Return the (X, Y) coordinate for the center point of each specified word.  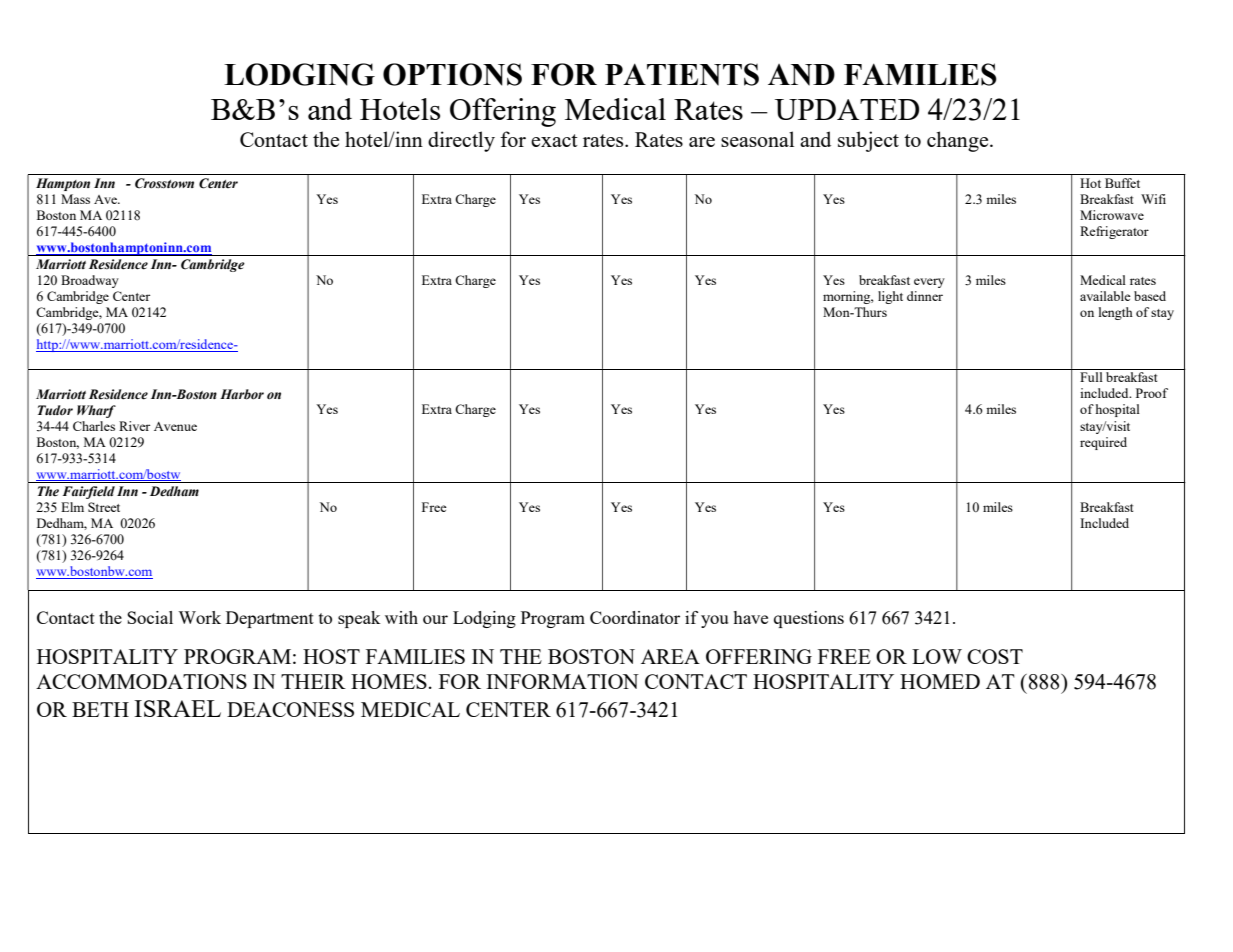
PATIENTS (682, 74)
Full (1091, 377)
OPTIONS (452, 74)
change (959, 141)
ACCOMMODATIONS (141, 681)
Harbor (242, 394)
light (890, 297)
